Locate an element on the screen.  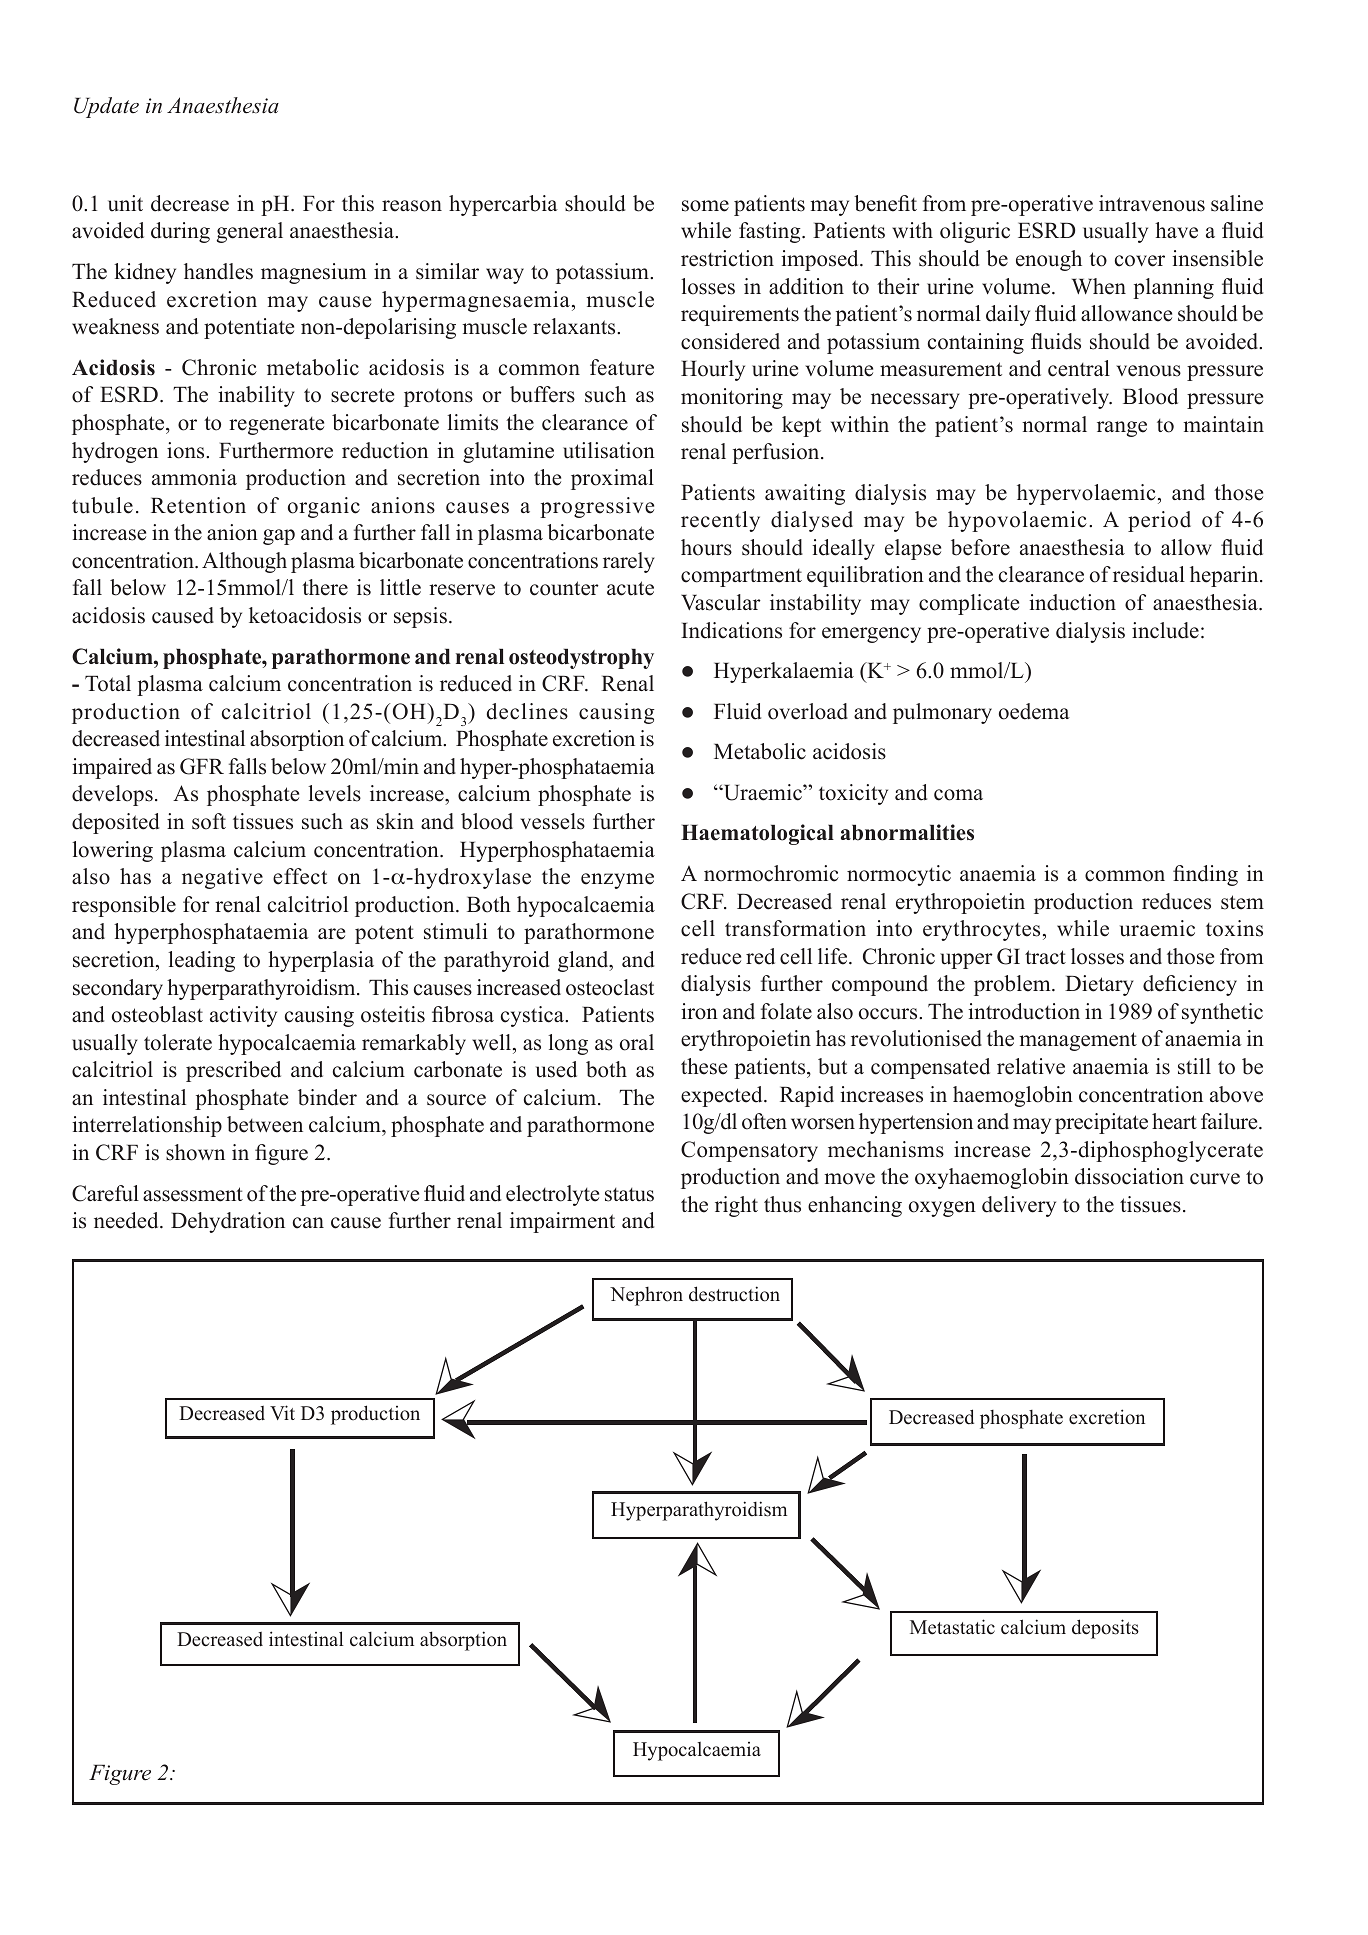
Vascular is located at coordinates (721, 602).
